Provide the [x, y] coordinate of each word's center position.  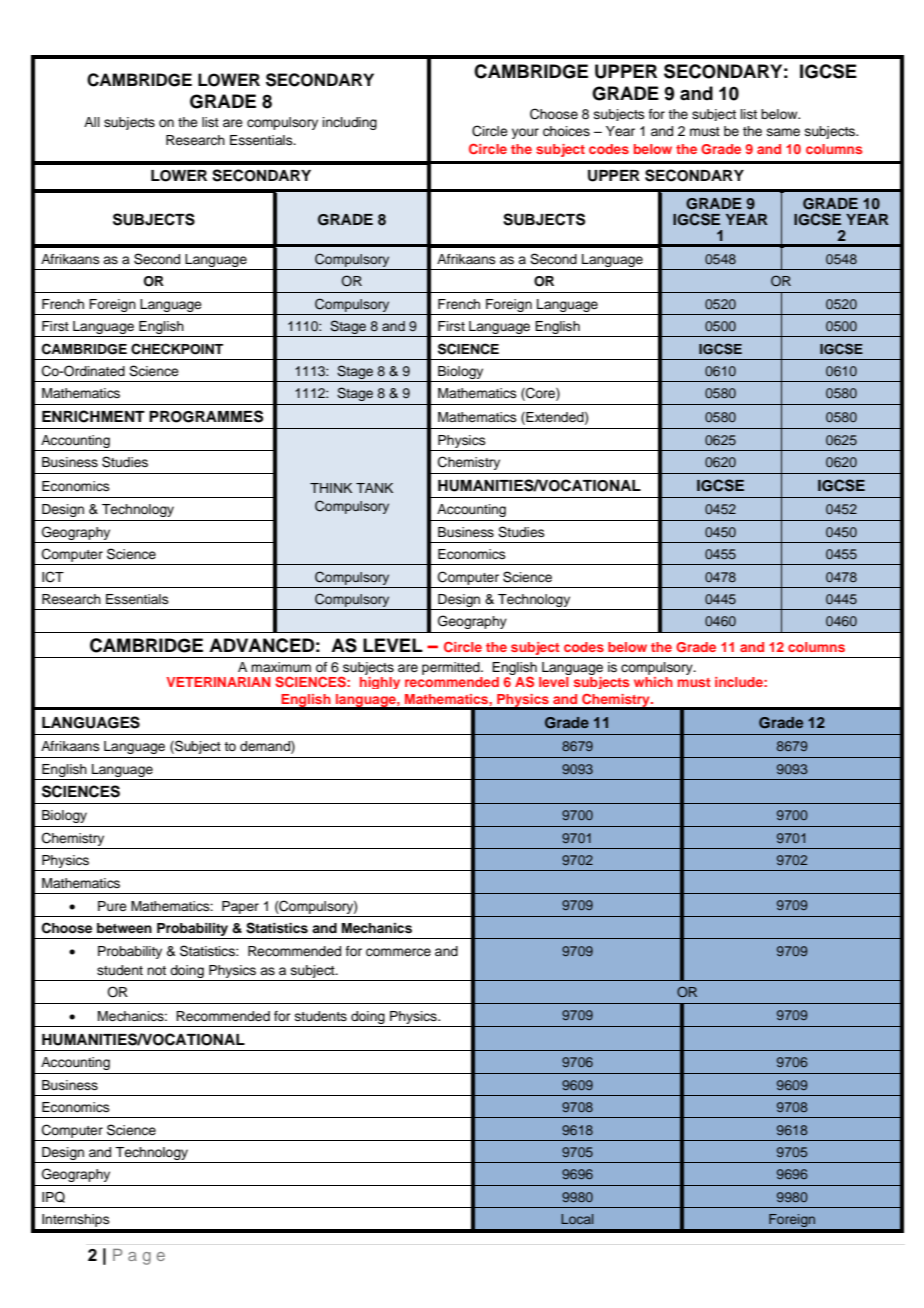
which [653, 680]
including [350, 123]
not [156, 970]
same [783, 132]
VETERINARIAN [218, 682]
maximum [281, 667]
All [92, 122]
